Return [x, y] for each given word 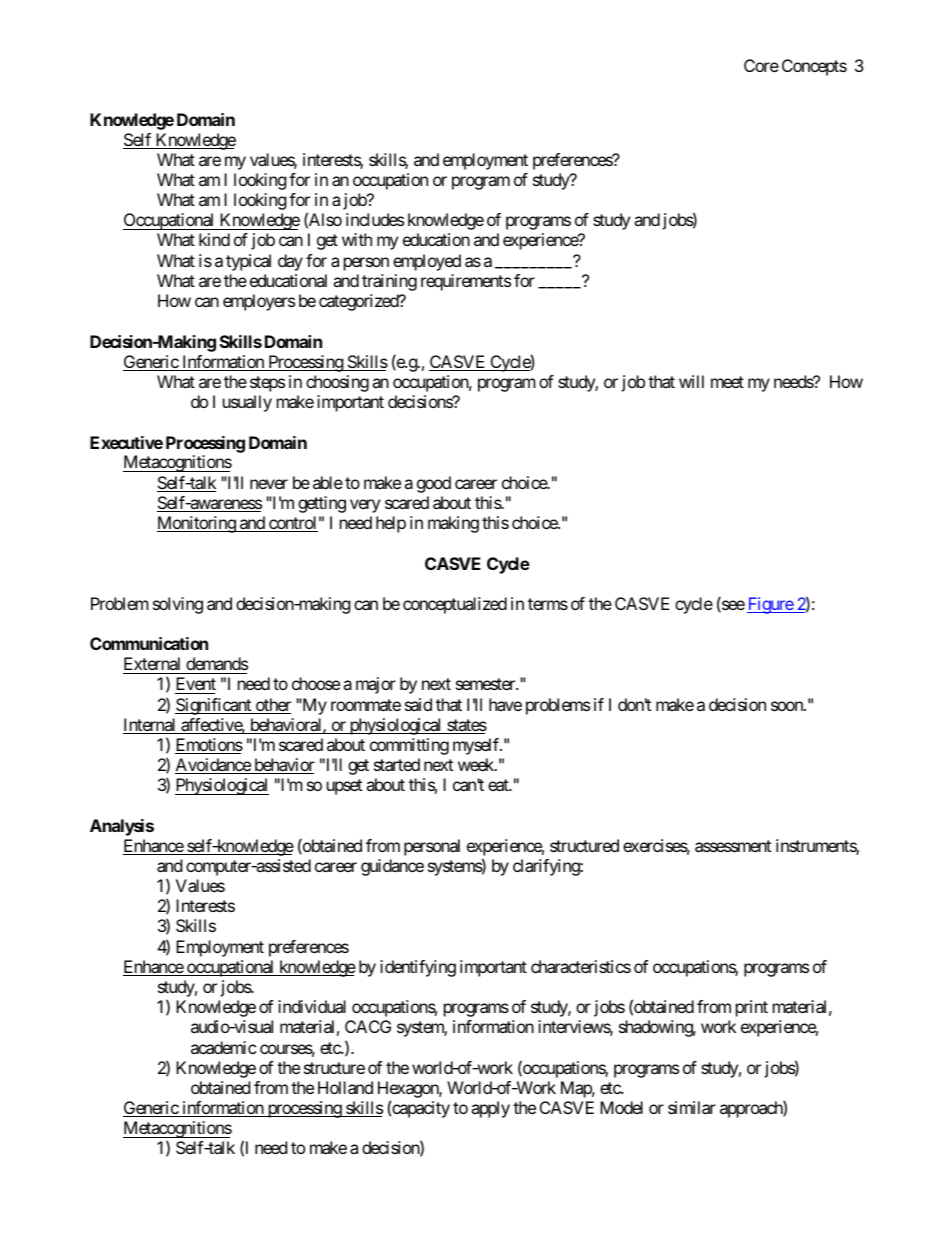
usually [247, 403]
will [691, 381]
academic [224, 1047]
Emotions [209, 746]
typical [248, 262]
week [477, 764]
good [434, 484]
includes [375, 219]
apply [490, 1109]
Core [761, 65]
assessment [733, 846]
